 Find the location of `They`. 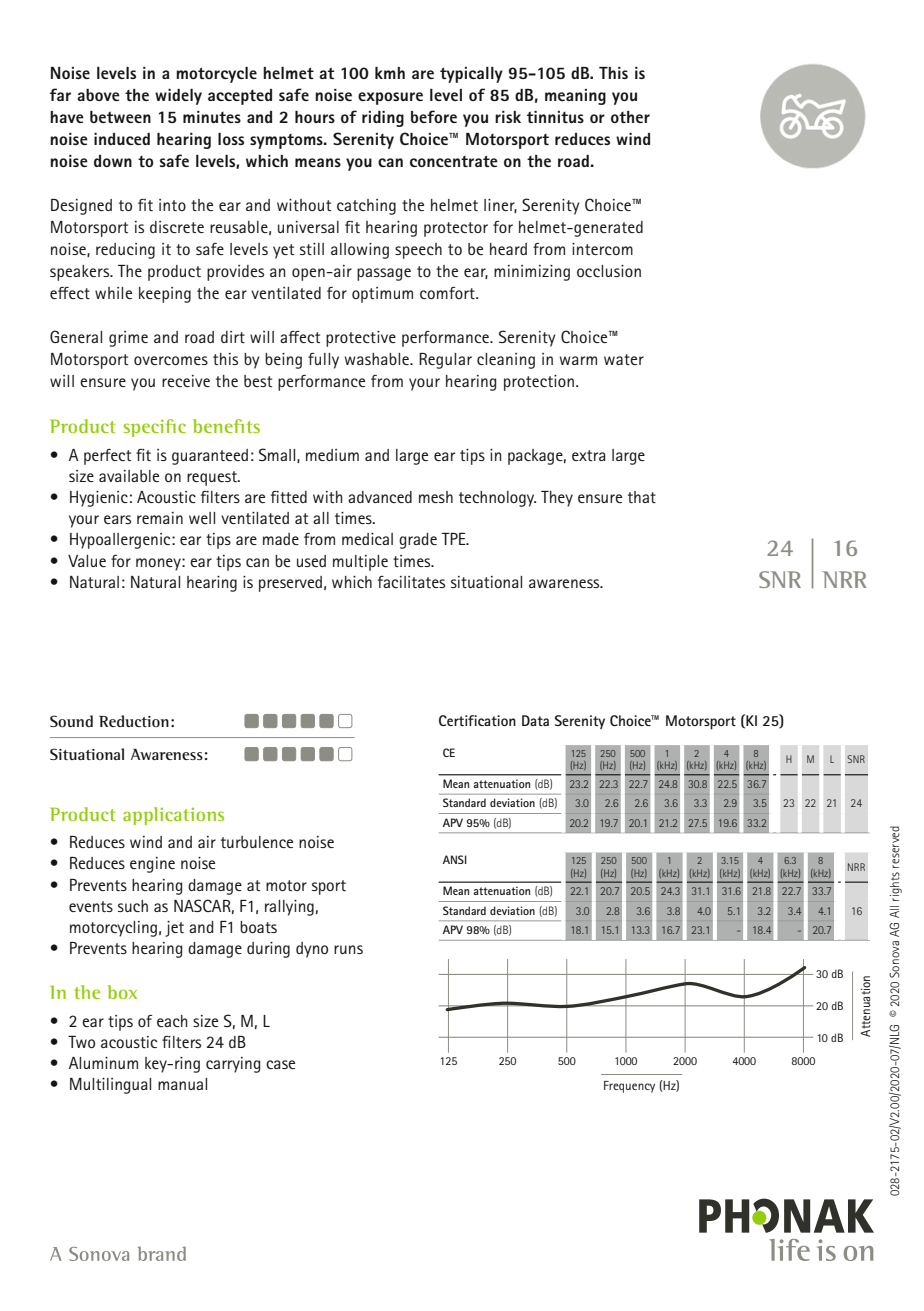

They is located at coordinates (557, 499).
